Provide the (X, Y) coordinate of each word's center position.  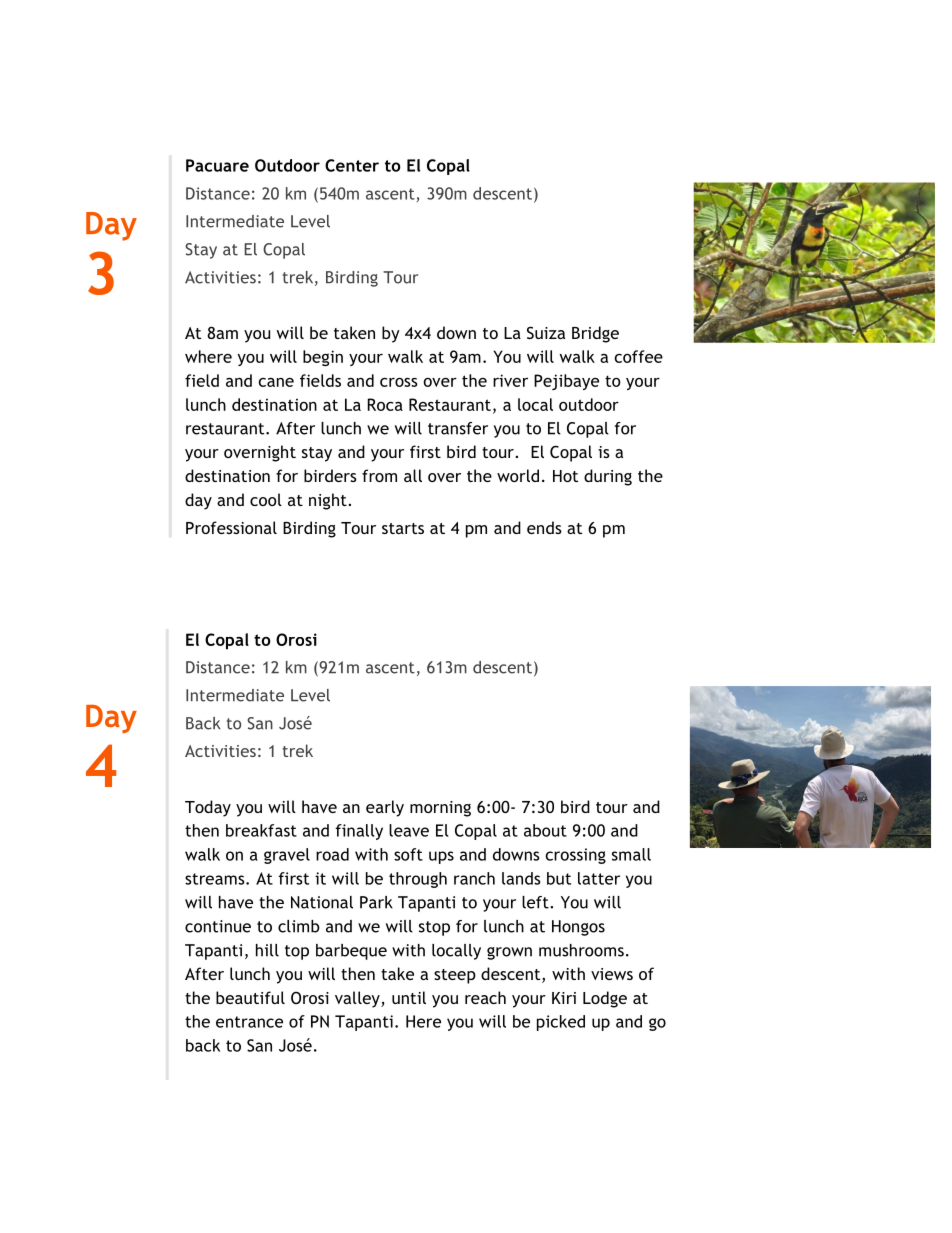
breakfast (261, 830)
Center (352, 165)
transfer (458, 428)
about (545, 830)
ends (544, 527)
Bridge (595, 334)
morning (440, 809)
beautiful (250, 997)
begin (323, 358)
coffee (638, 356)
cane (276, 382)
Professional (231, 527)
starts (403, 528)
